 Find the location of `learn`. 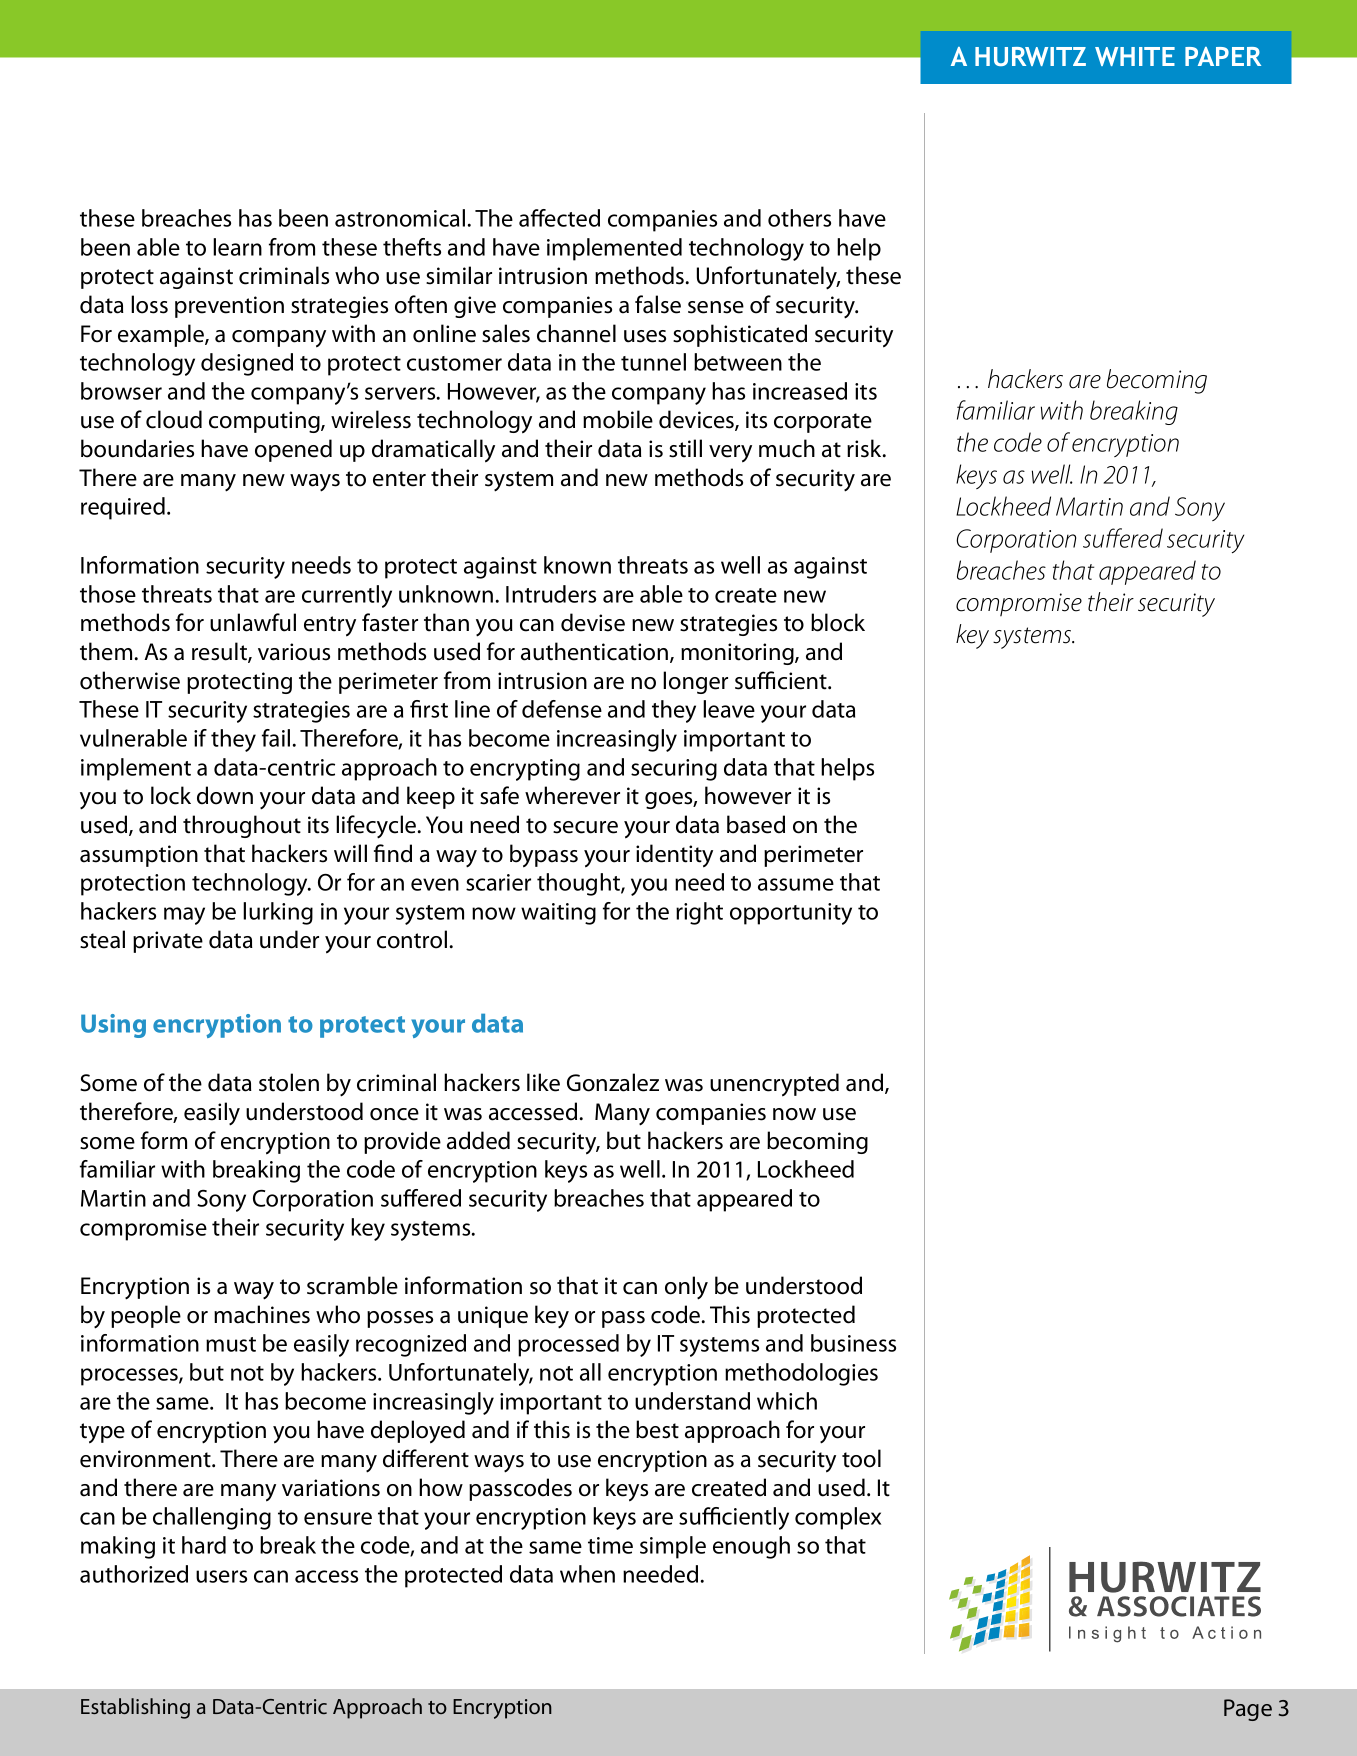

learn is located at coordinates (237, 247).
